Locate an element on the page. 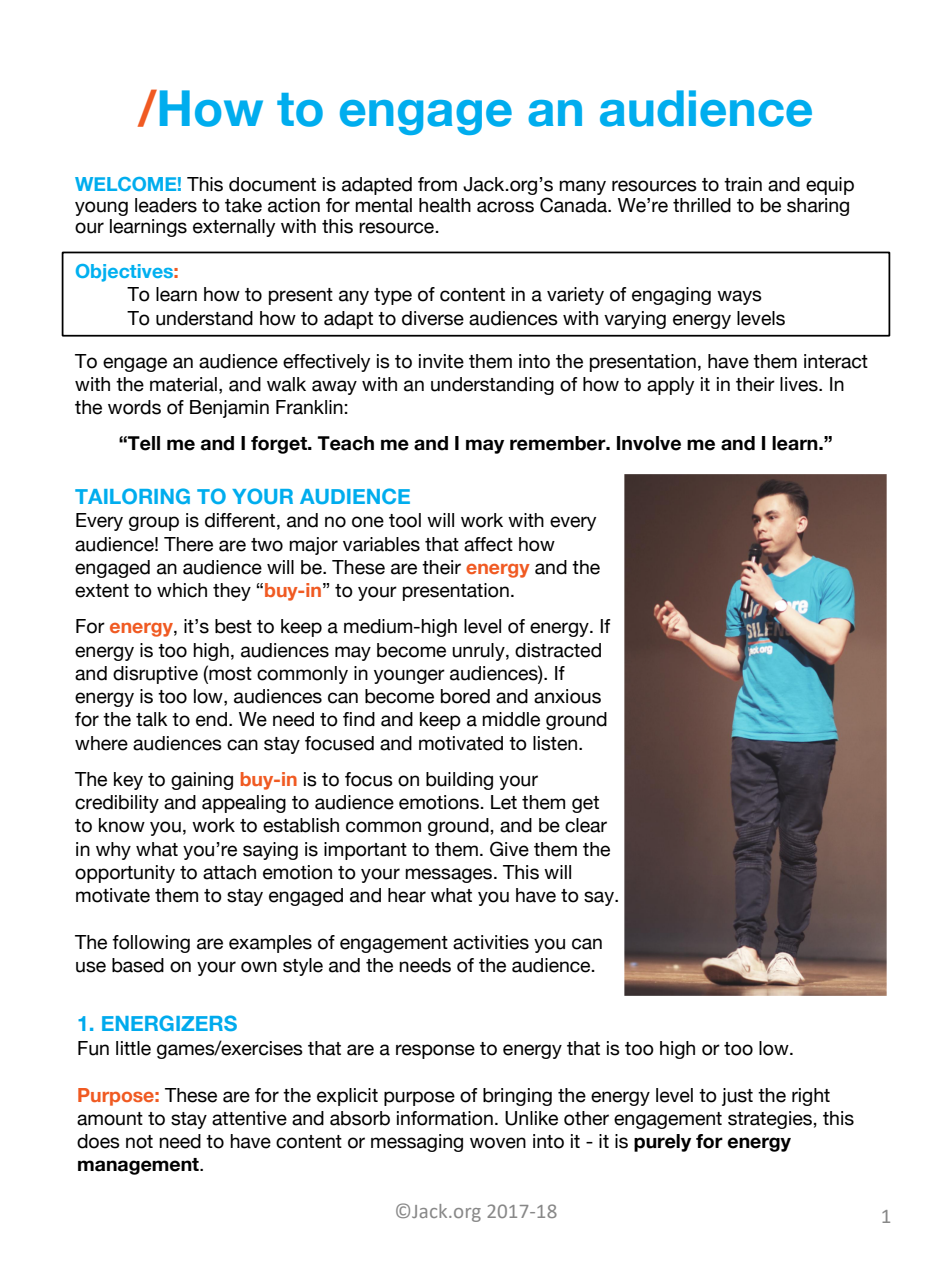  building is located at coordinates (459, 781).
